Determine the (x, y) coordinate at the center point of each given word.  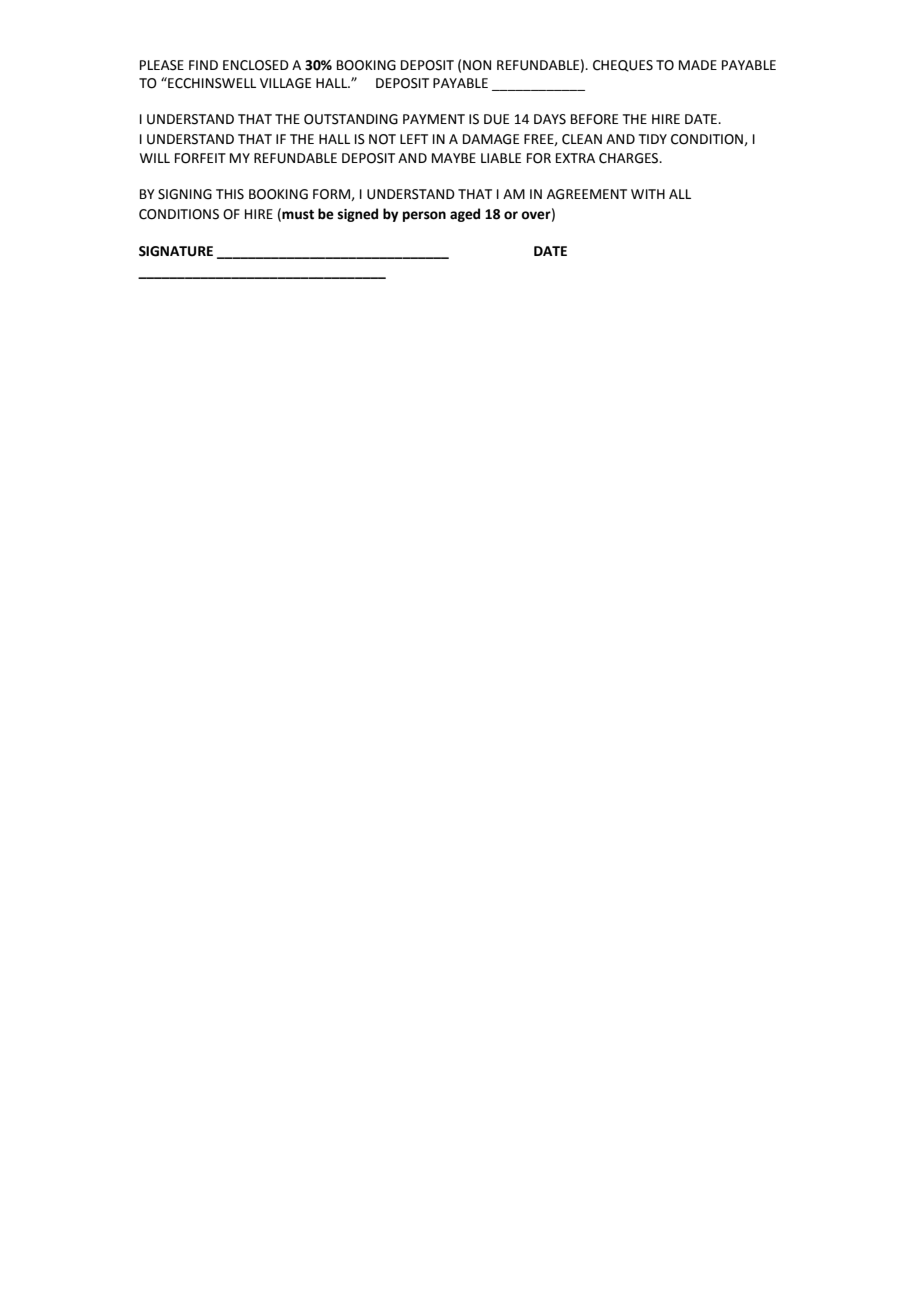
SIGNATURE (176, 251)
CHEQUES (623, 66)
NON (477, 65)
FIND (203, 65)
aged (465, 215)
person (424, 216)
